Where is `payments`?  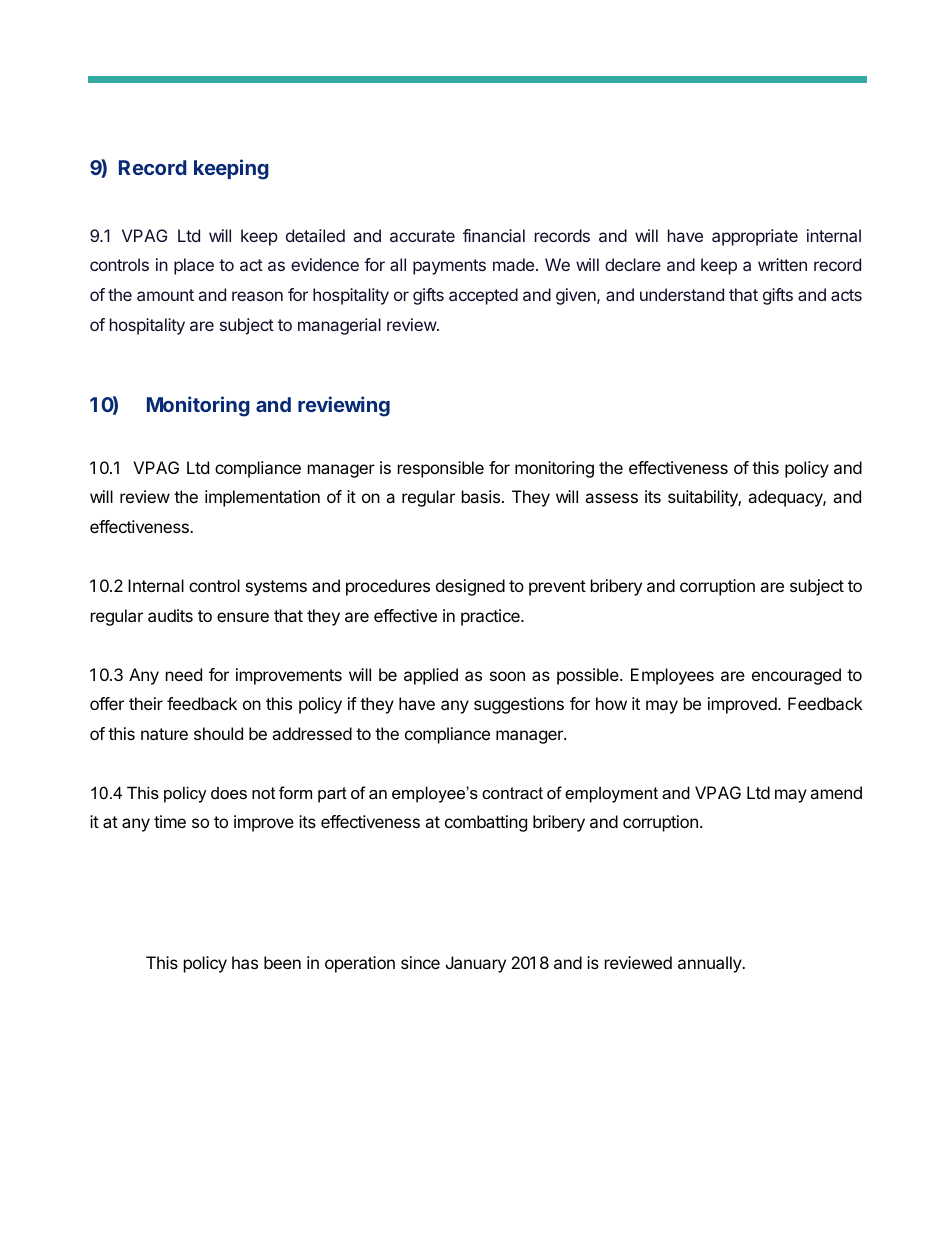
payments is located at coordinates (449, 267).
